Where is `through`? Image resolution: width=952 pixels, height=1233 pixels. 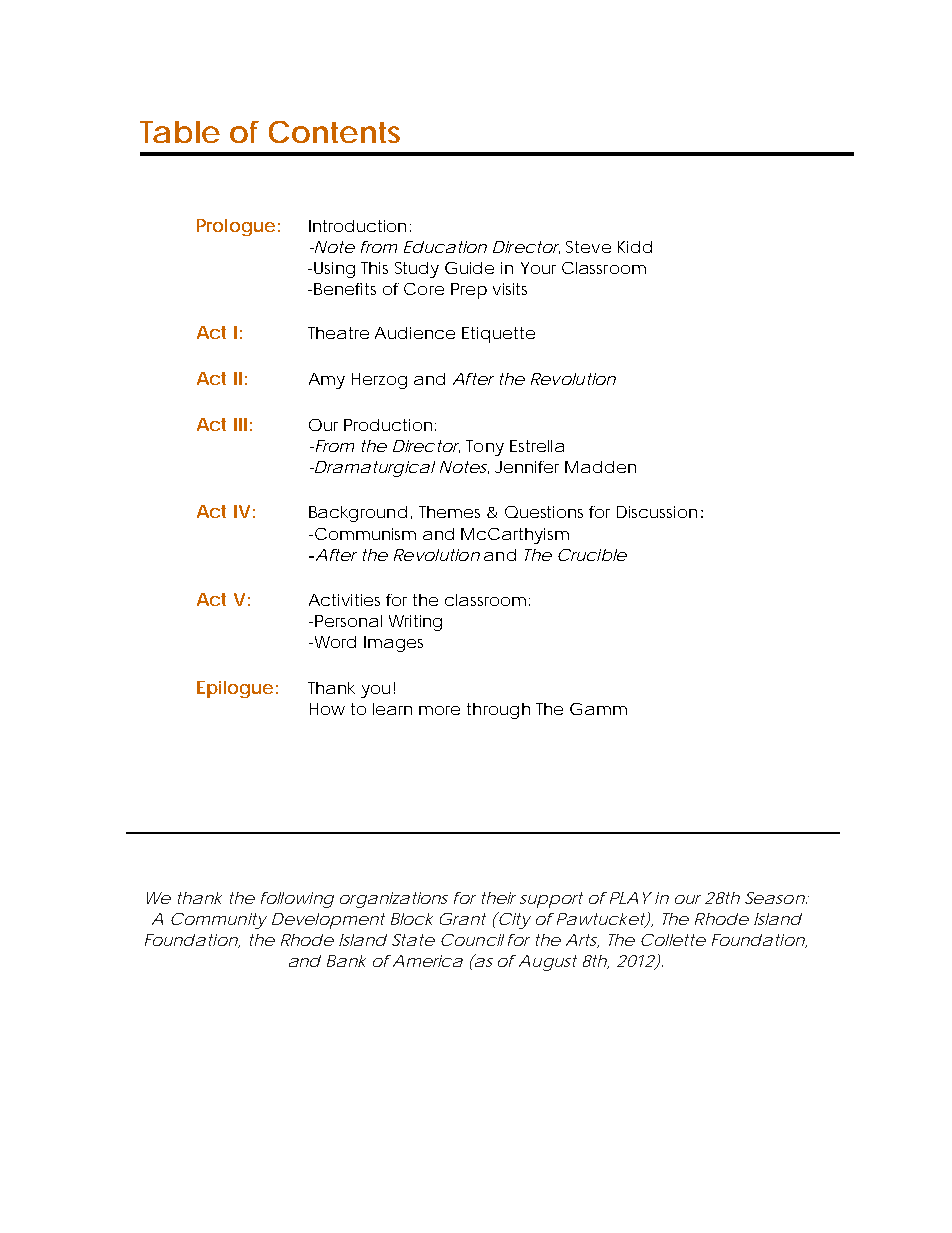
through is located at coordinates (498, 711).
